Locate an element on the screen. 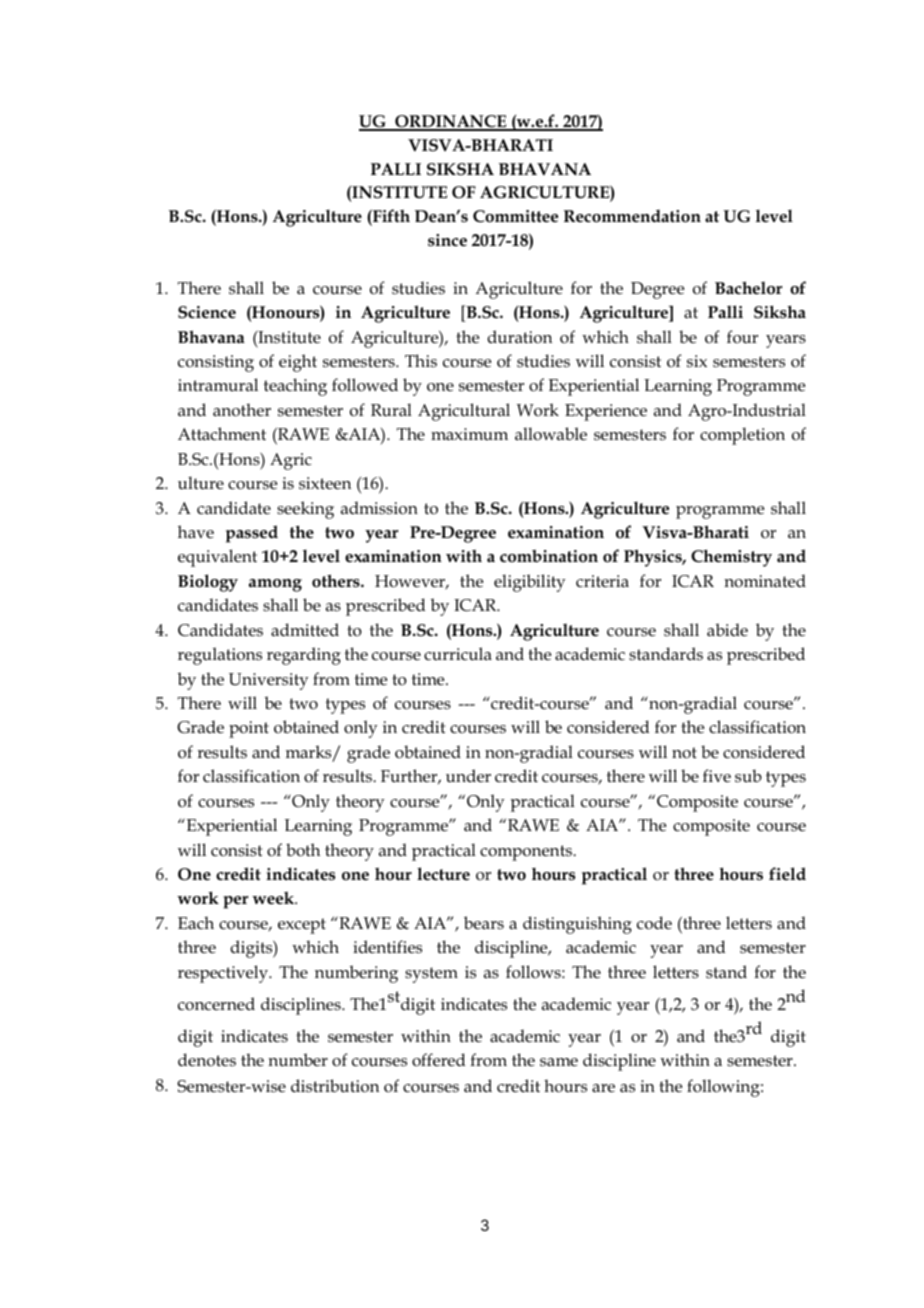  ORDINANCE is located at coordinates (451, 123).
